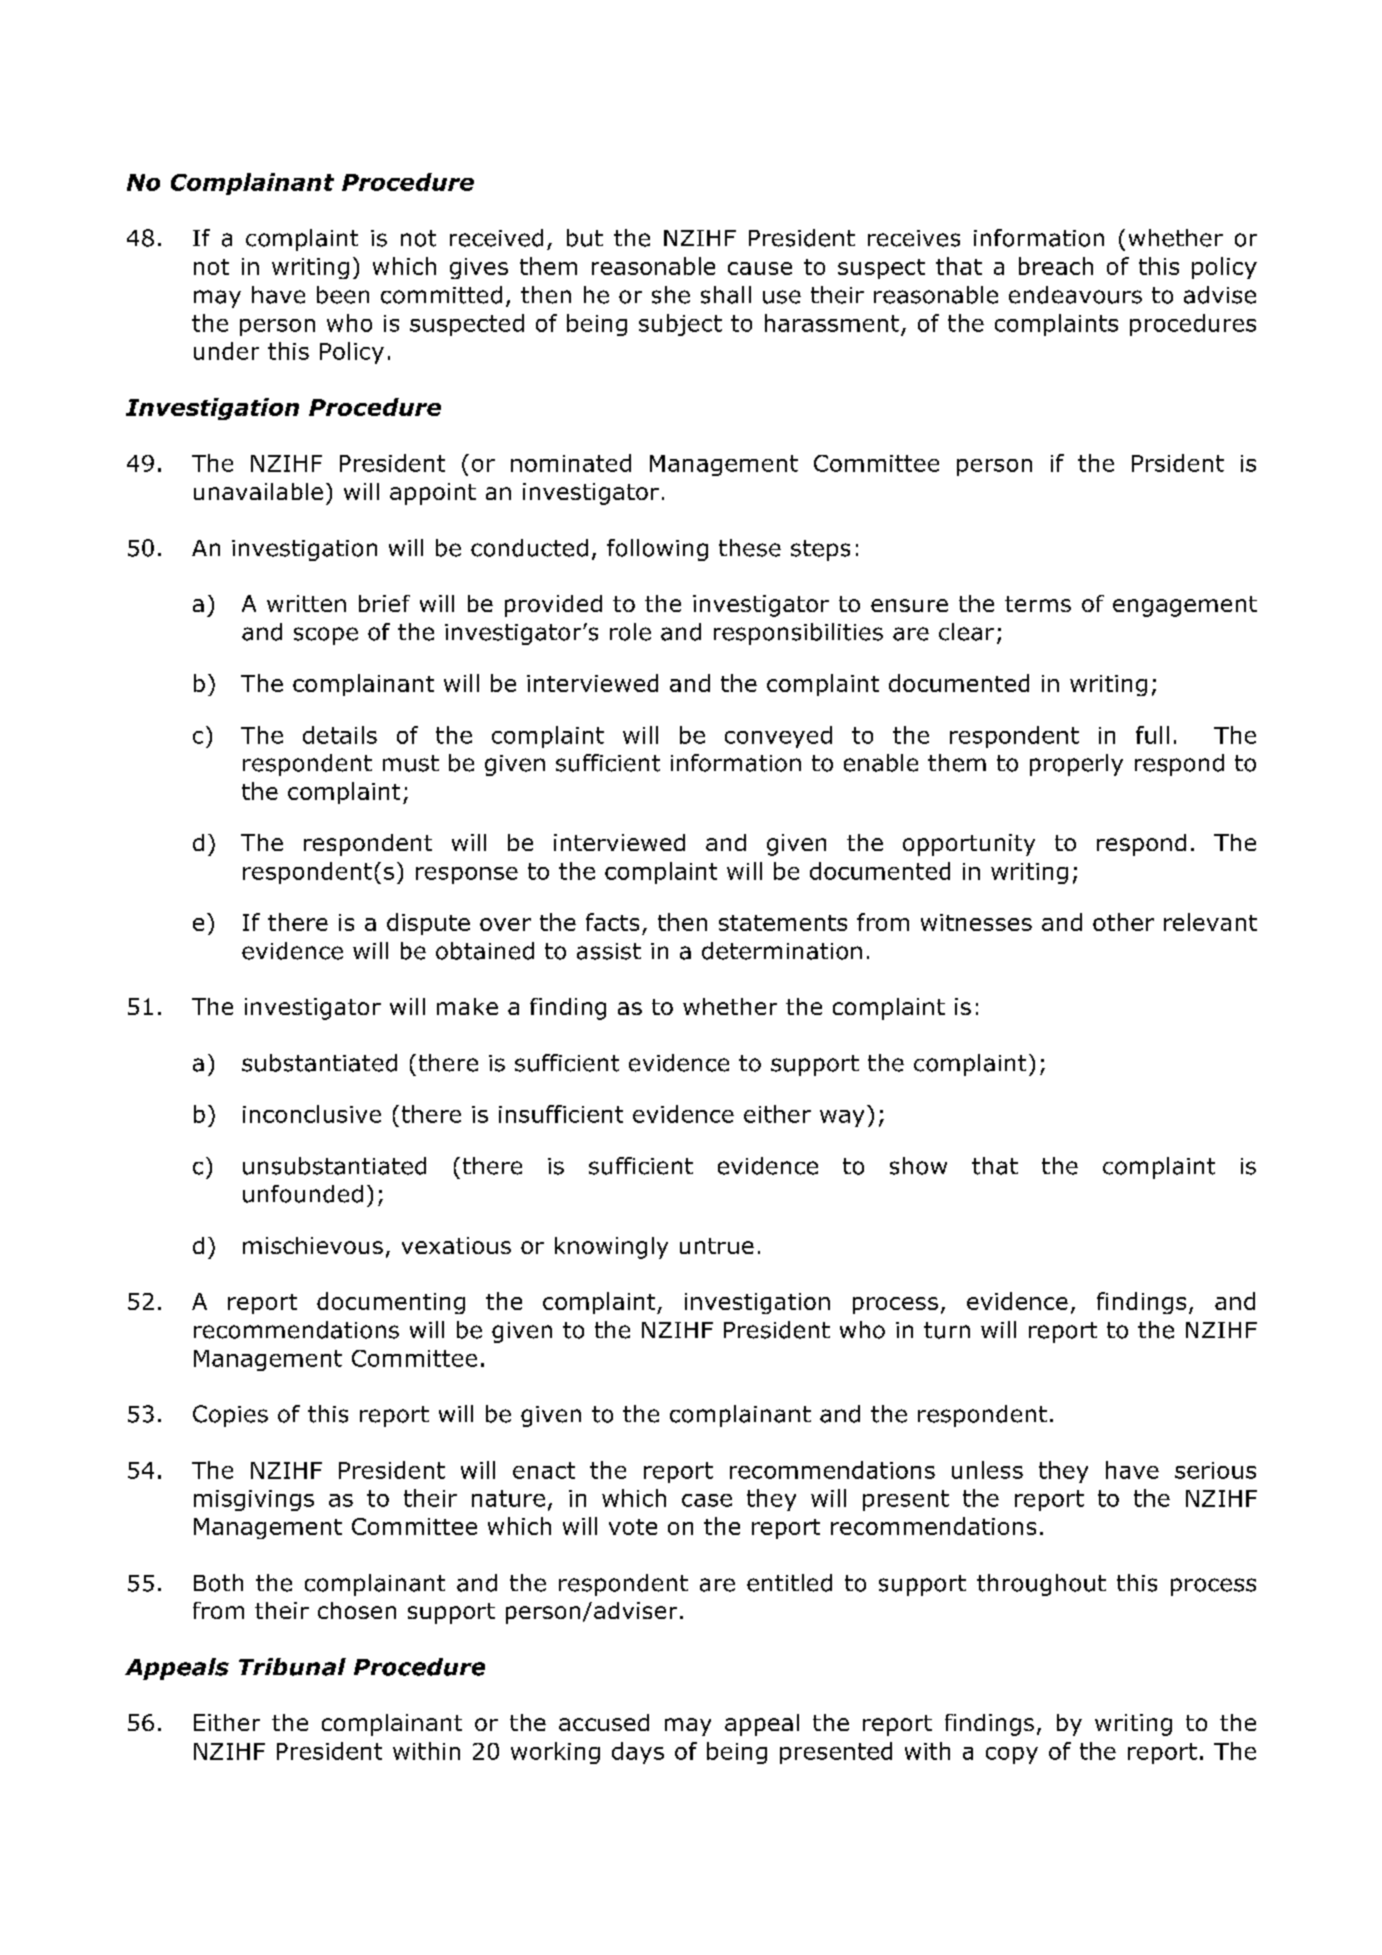 The height and width of the screenshot is (1955, 1382). I want to click on days, so click(638, 1753).
